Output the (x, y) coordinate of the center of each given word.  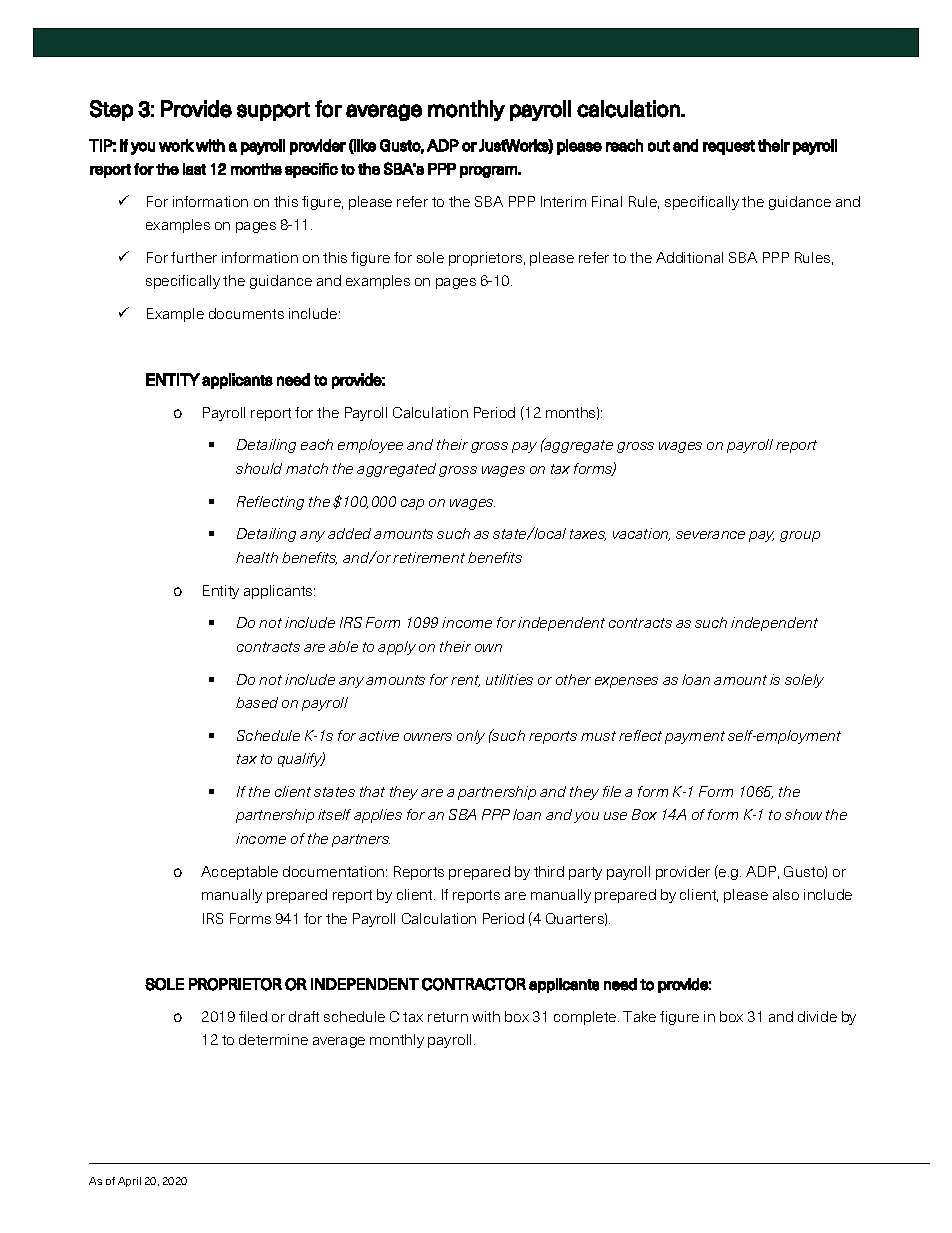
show (803, 814)
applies (378, 816)
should (259, 468)
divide (817, 1016)
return (448, 1017)
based (257, 702)
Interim (563, 201)
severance (710, 535)
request (729, 147)
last (194, 169)
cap (412, 504)
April (129, 1182)
